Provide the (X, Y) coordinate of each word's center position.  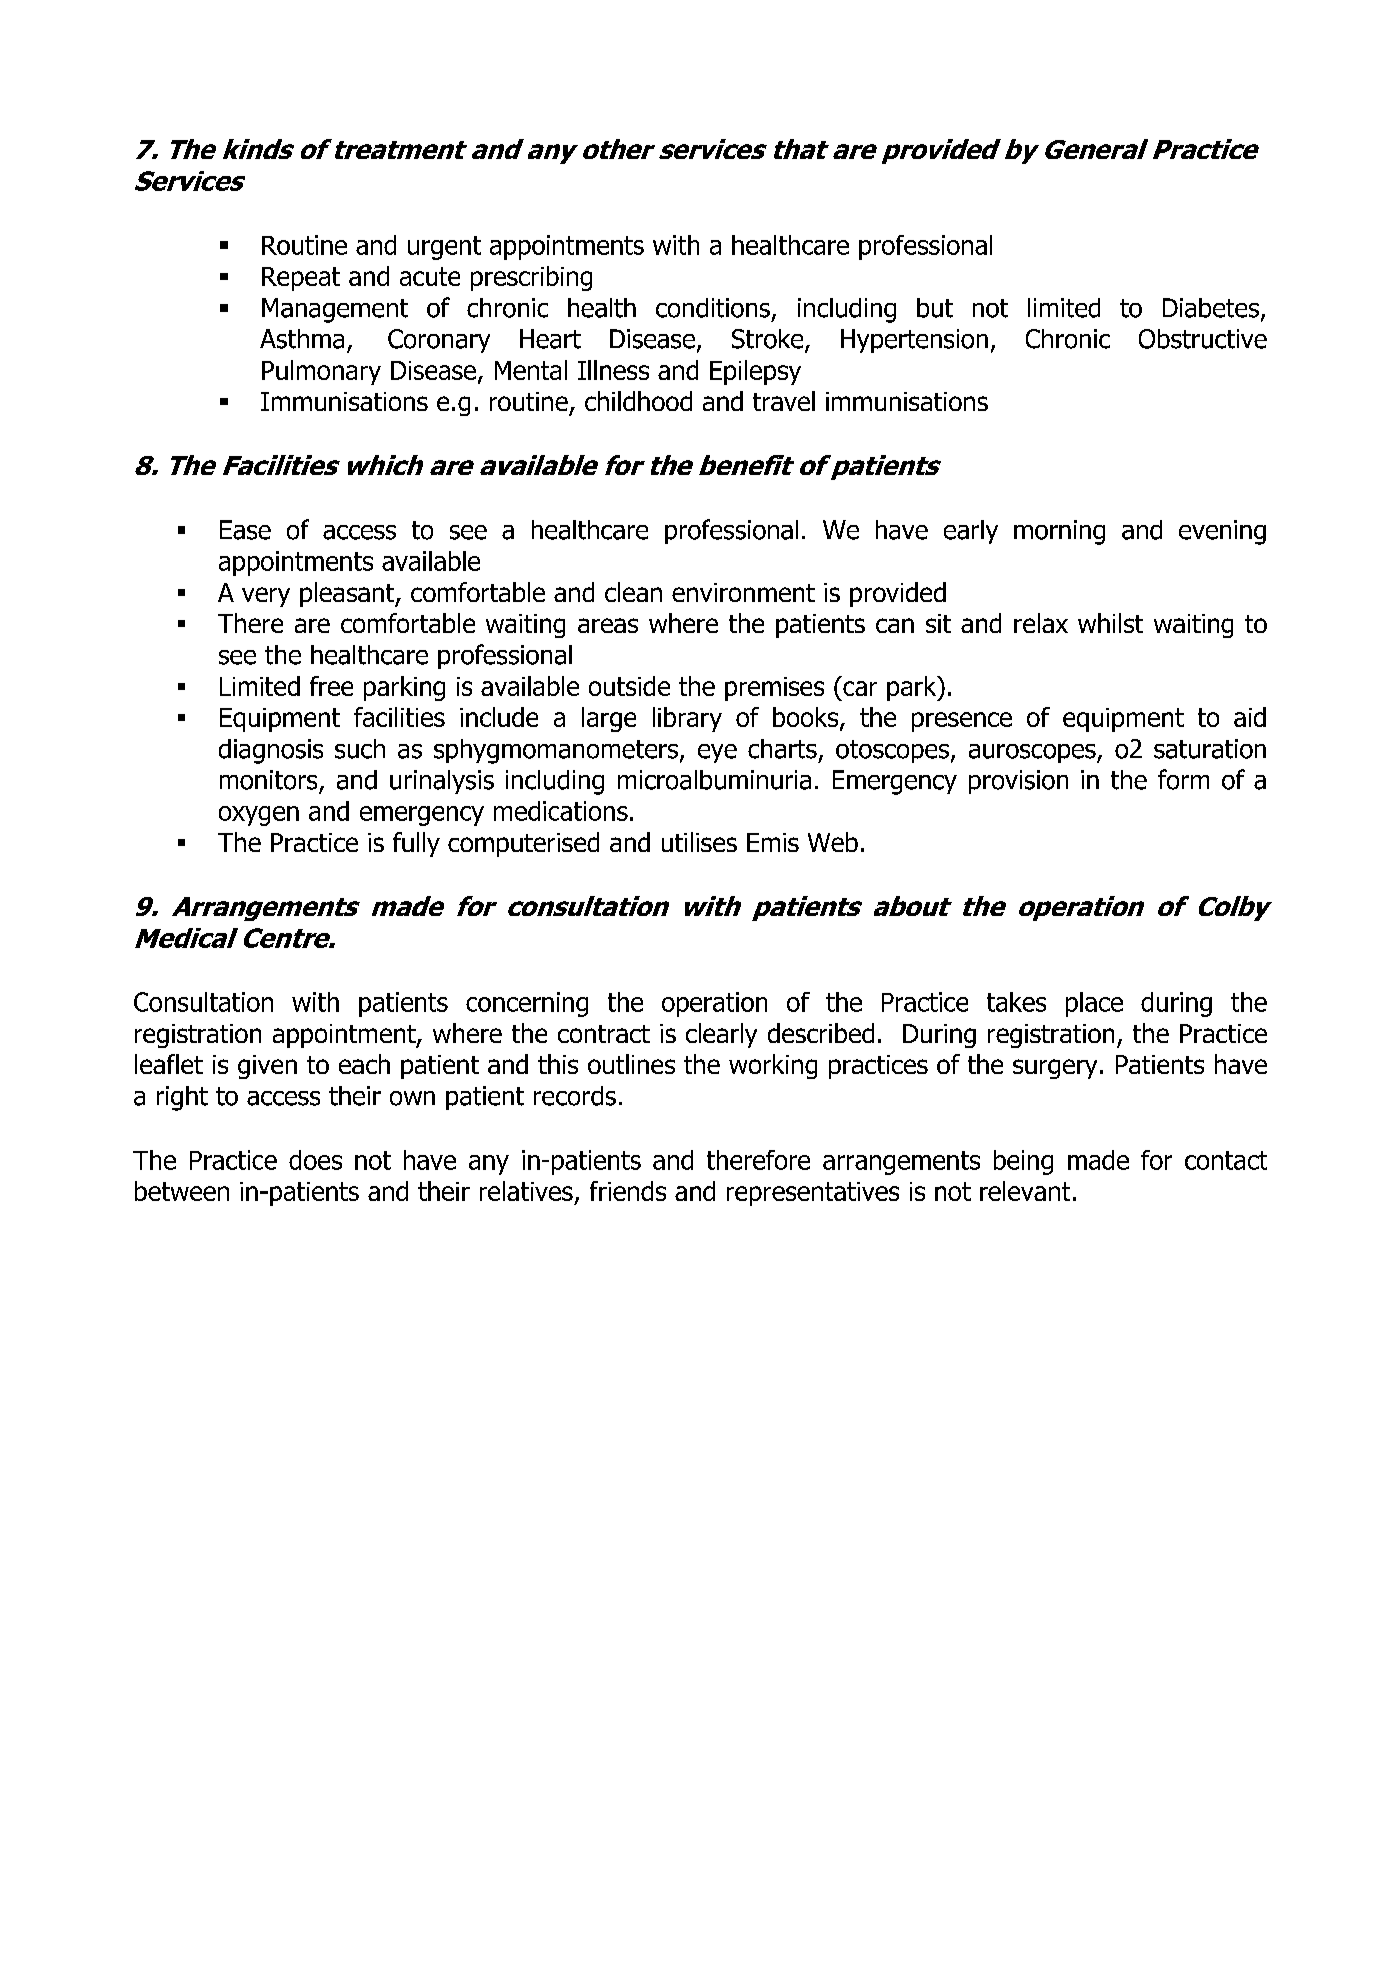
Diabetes (1212, 309)
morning (1059, 532)
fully (416, 844)
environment (743, 592)
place (1094, 1004)
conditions (713, 308)
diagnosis (271, 751)
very (266, 597)
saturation (1210, 749)
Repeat (301, 279)
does (315, 1160)
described (821, 1033)
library (687, 719)
